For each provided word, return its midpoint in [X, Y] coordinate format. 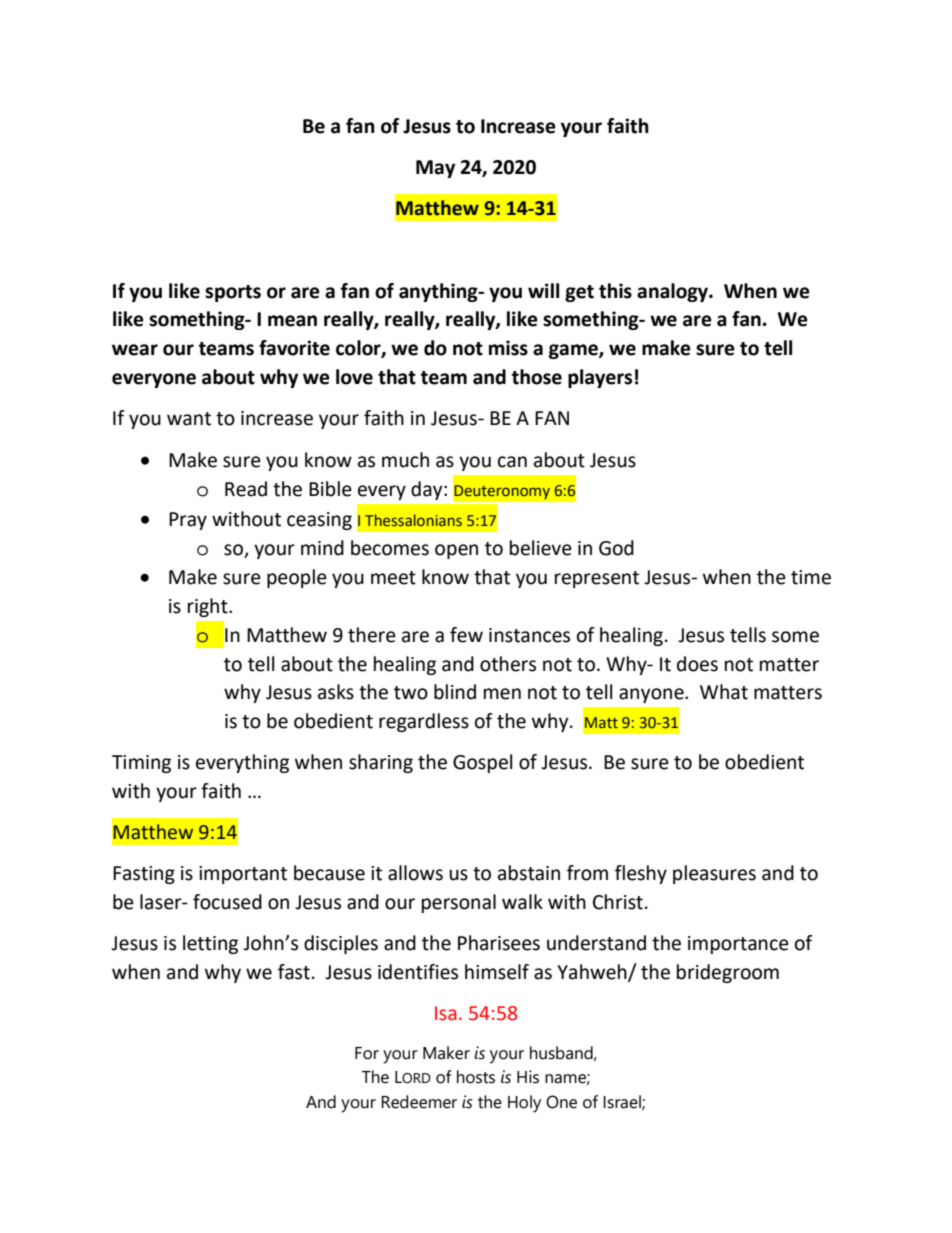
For [367, 1053]
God [616, 548]
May [435, 169]
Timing [141, 764]
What [724, 692]
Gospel [482, 763]
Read [246, 489]
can [512, 462]
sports [233, 293]
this [615, 291]
